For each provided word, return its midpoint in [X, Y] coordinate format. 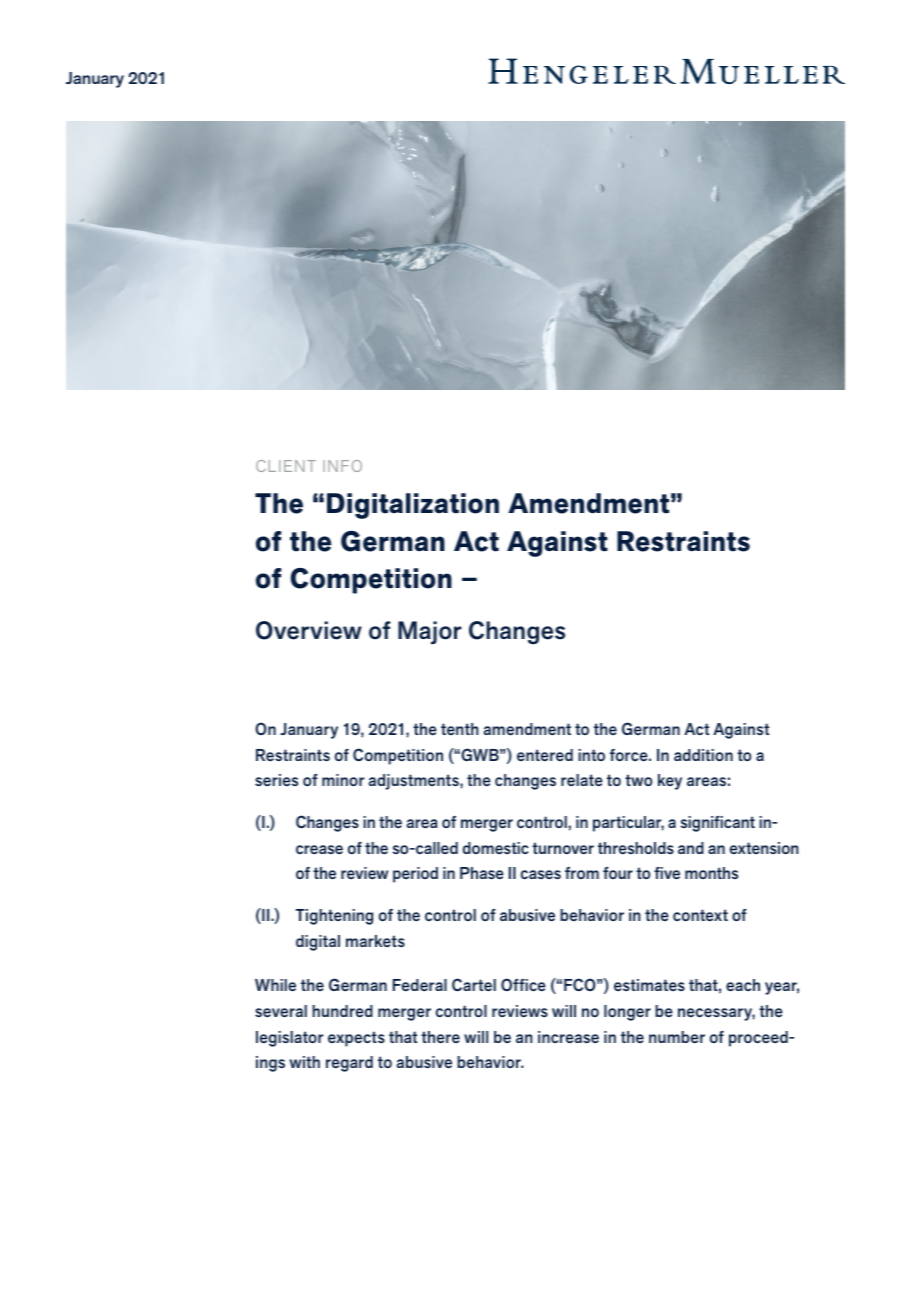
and [691, 848]
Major [430, 633]
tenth [460, 729]
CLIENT [286, 466]
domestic [496, 848]
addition [703, 755]
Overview [309, 630]
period [415, 875]
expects [356, 1039]
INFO [342, 466]
